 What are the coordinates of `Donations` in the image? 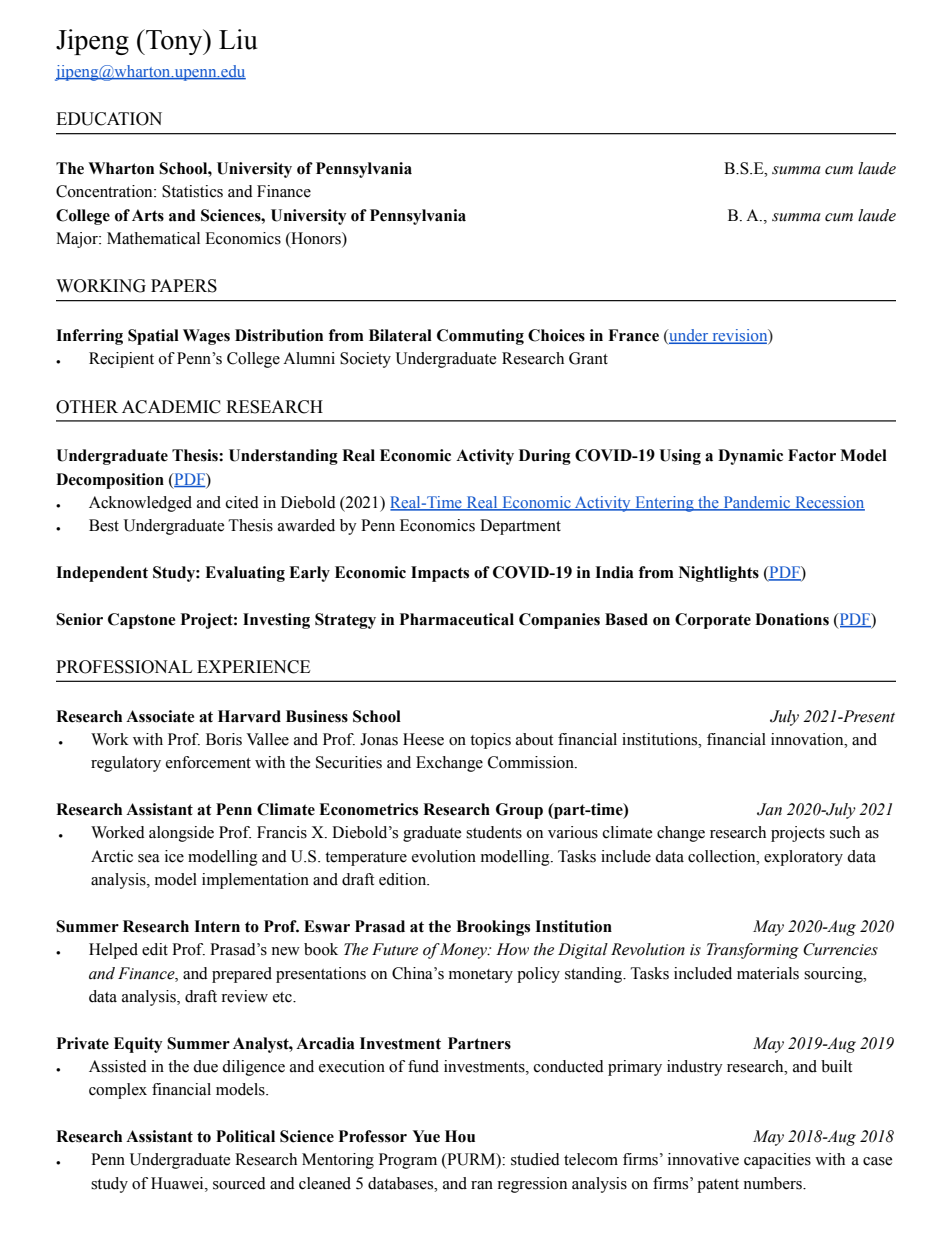 It's located at (792, 619).
